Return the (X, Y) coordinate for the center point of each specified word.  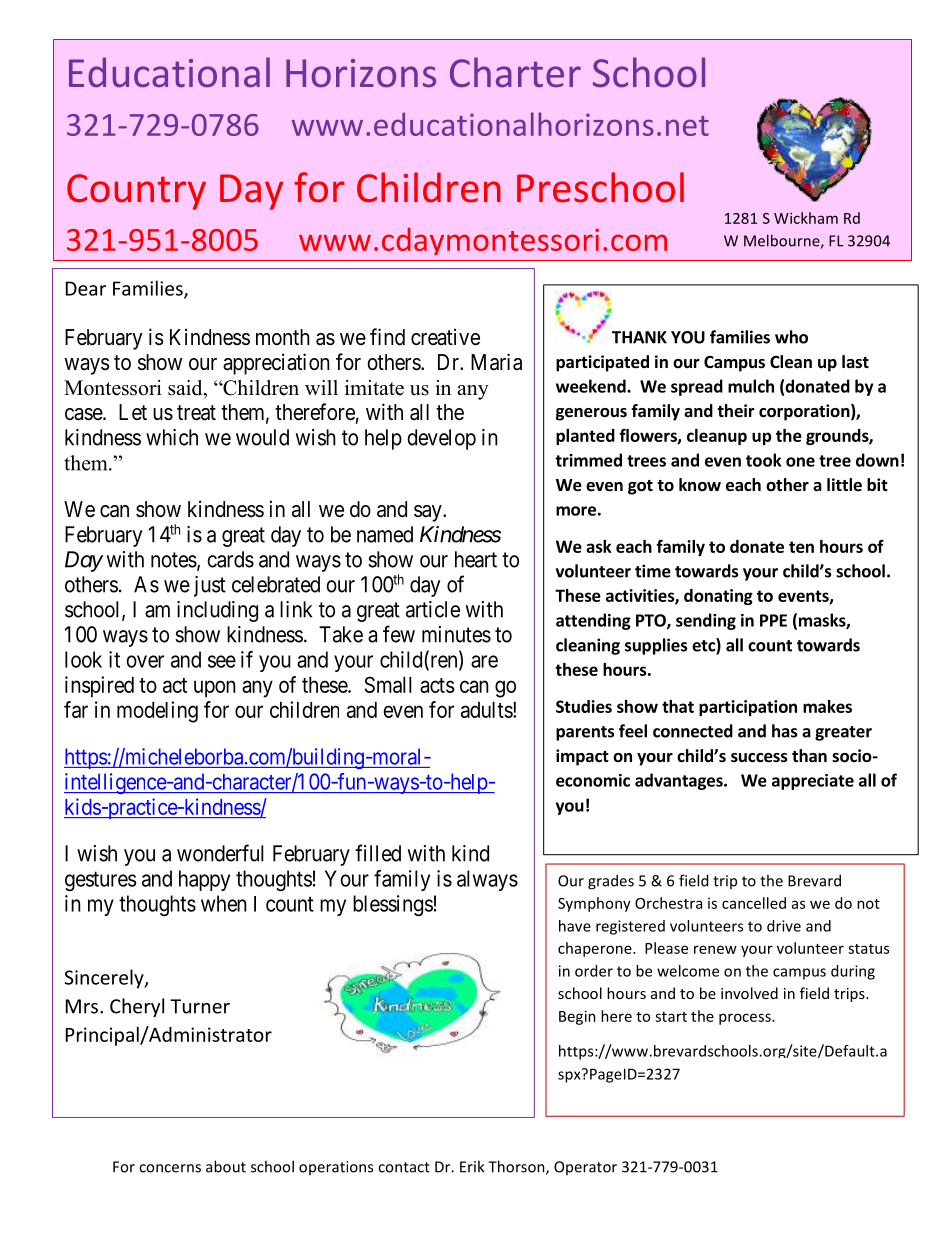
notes (174, 560)
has (785, 731)
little (844, 485)
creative (445, 337)
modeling (157, 712)
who (791, 337)
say (429, 513)
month (283, 337)
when (224, 903)
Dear (86, 288)
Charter (515, 72)
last (855, 362)
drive (784, 926)
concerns (170, 1168)
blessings (393, 905)
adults (487, 710)
